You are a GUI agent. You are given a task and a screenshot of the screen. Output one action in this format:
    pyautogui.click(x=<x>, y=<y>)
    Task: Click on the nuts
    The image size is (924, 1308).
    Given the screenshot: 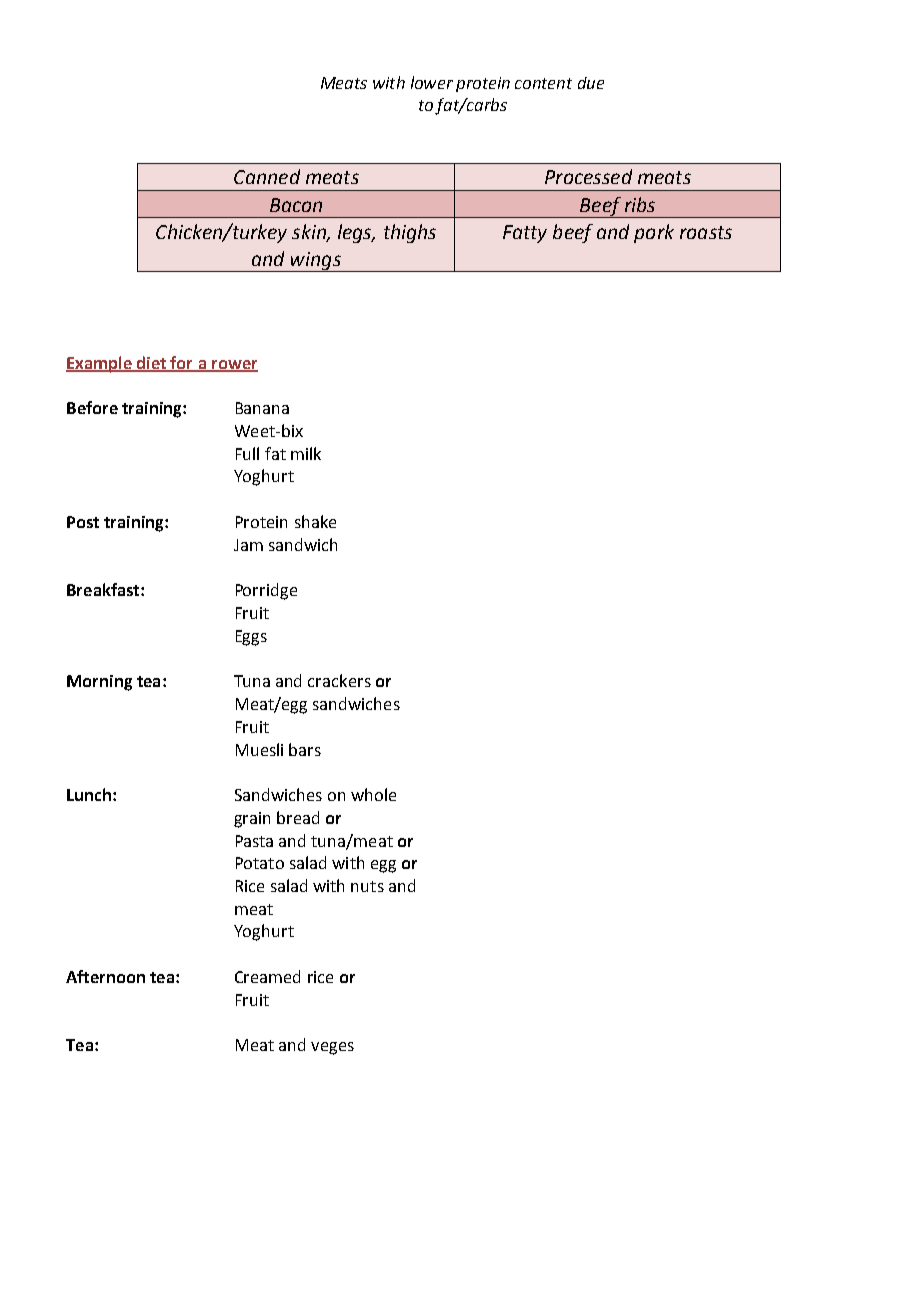 What is the action you would take?
    pyautogui.click(x=367, y=886)
